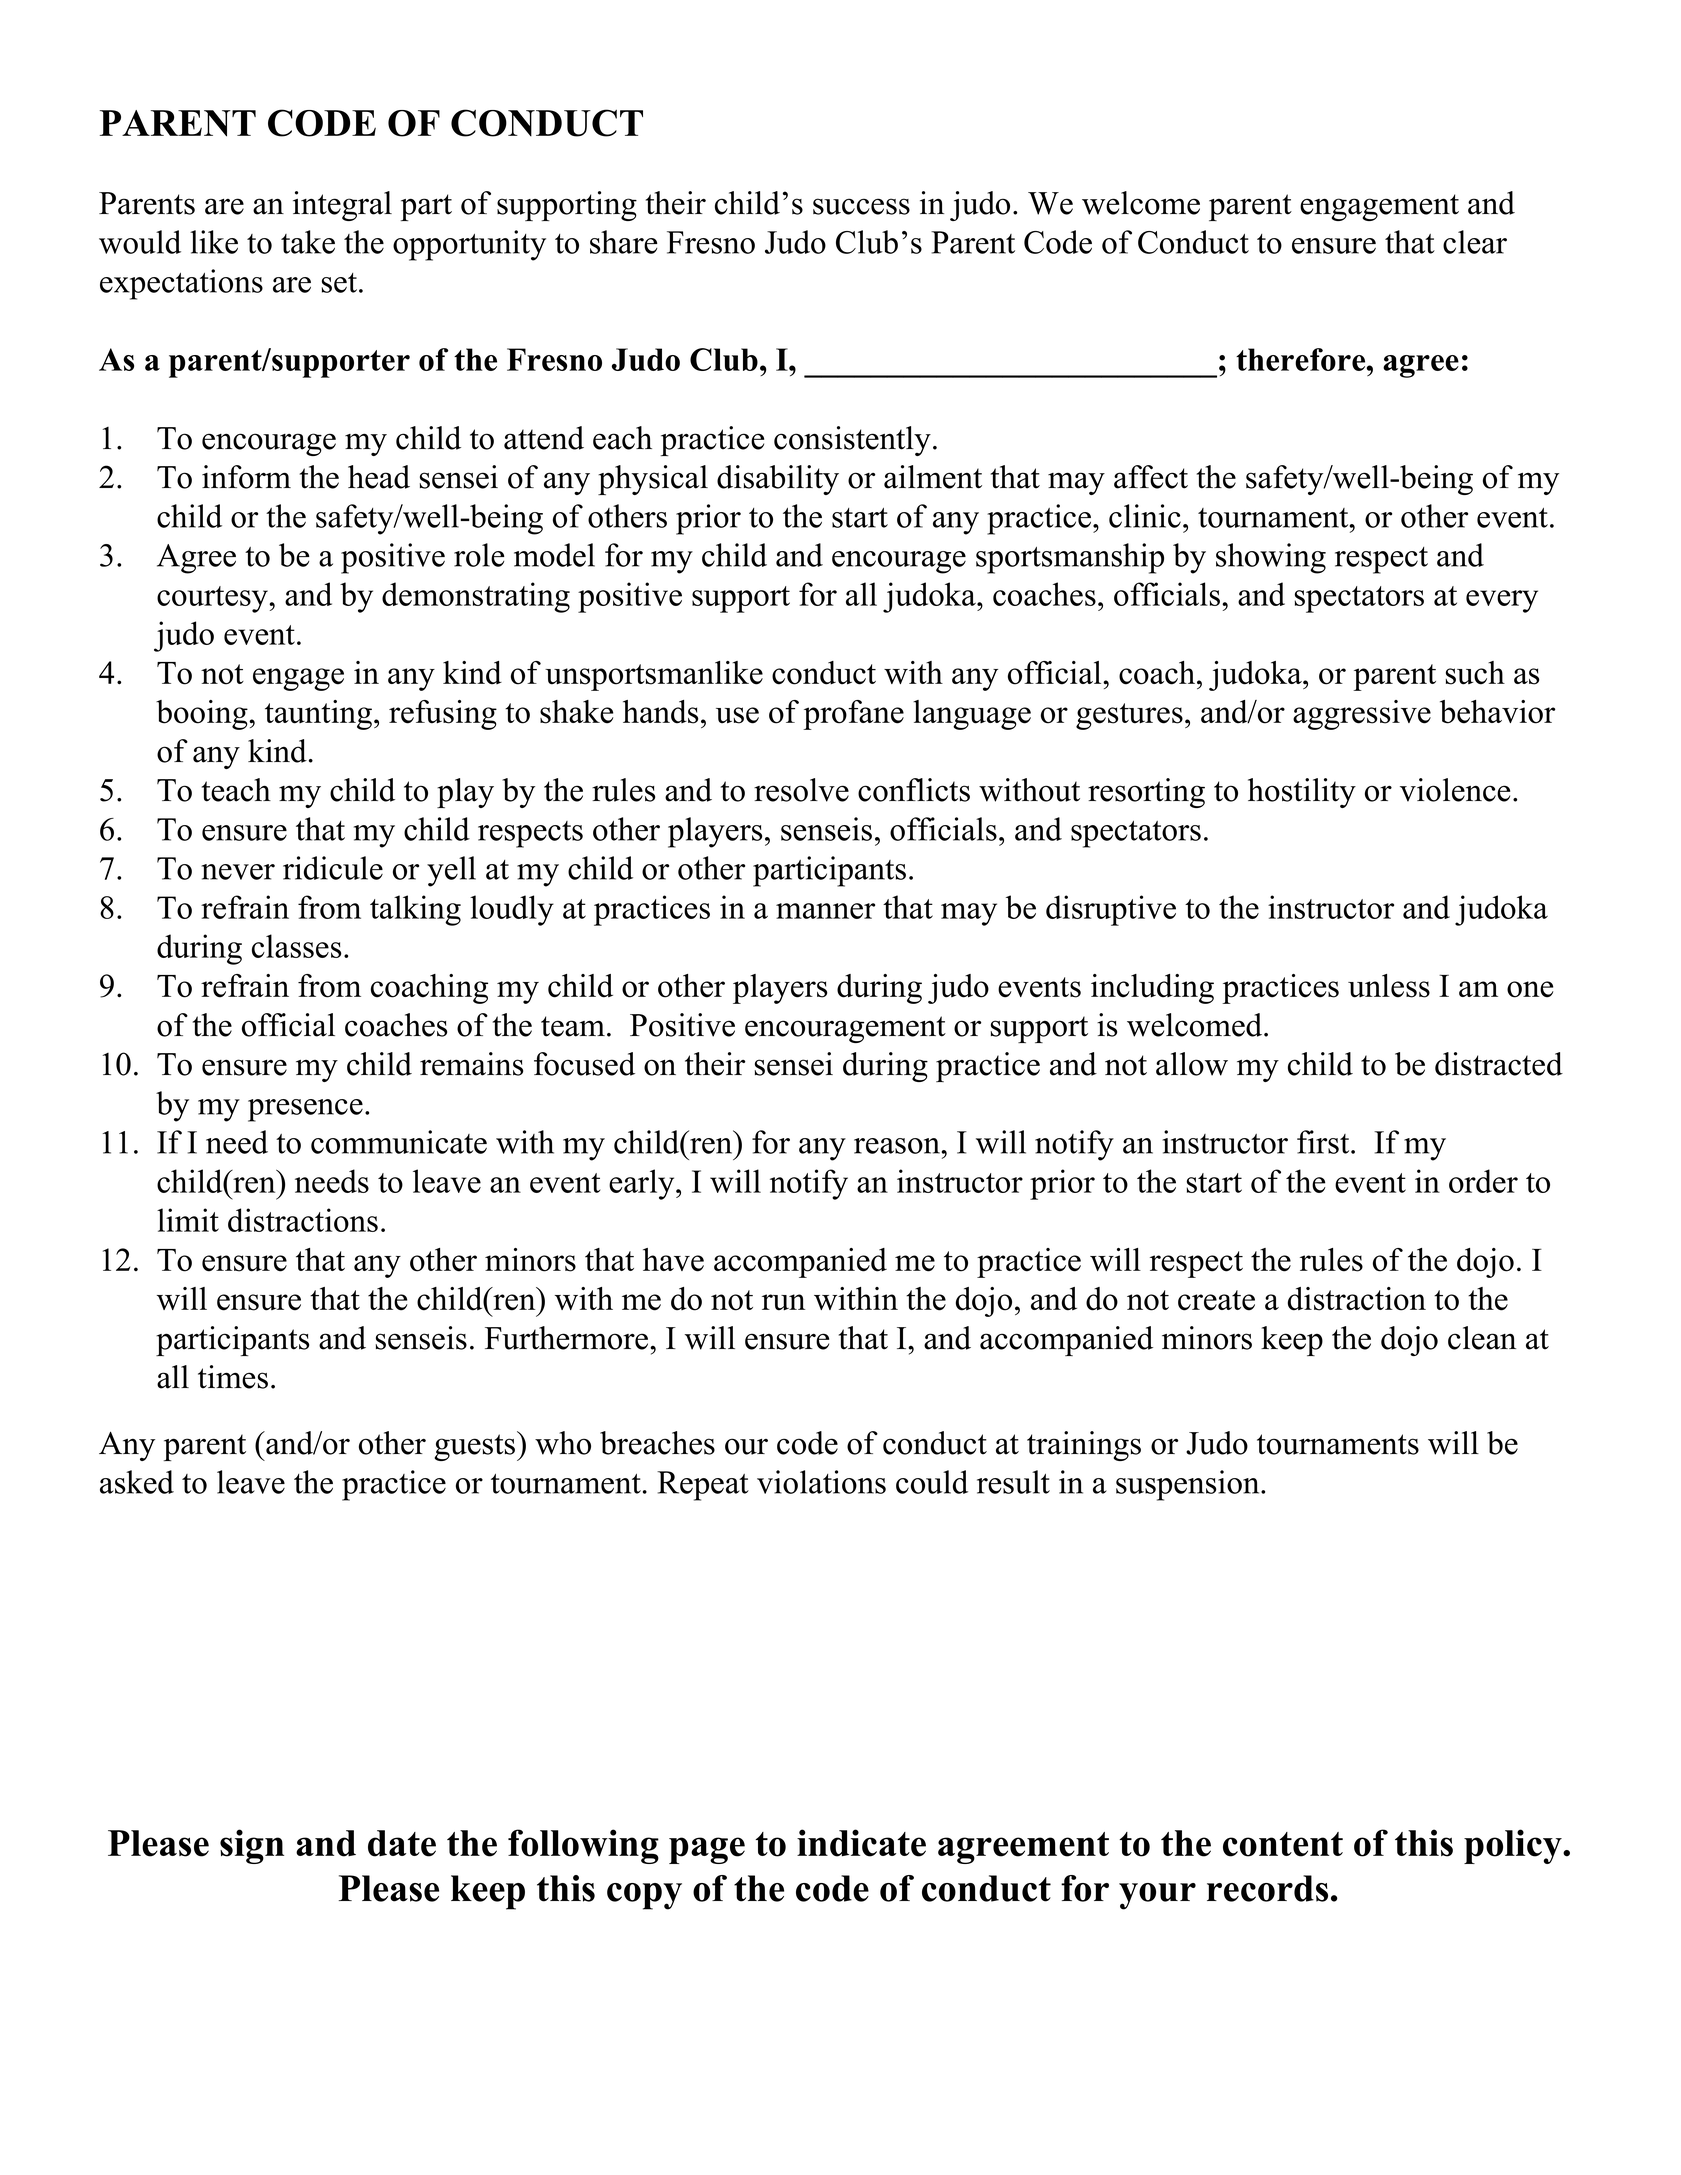 The height and width of the screenshot is (2175, 1681). What do you see at coordinates (333, 868) in the screenshot?
I see `ridicule` at bounding box center [333, 868].
